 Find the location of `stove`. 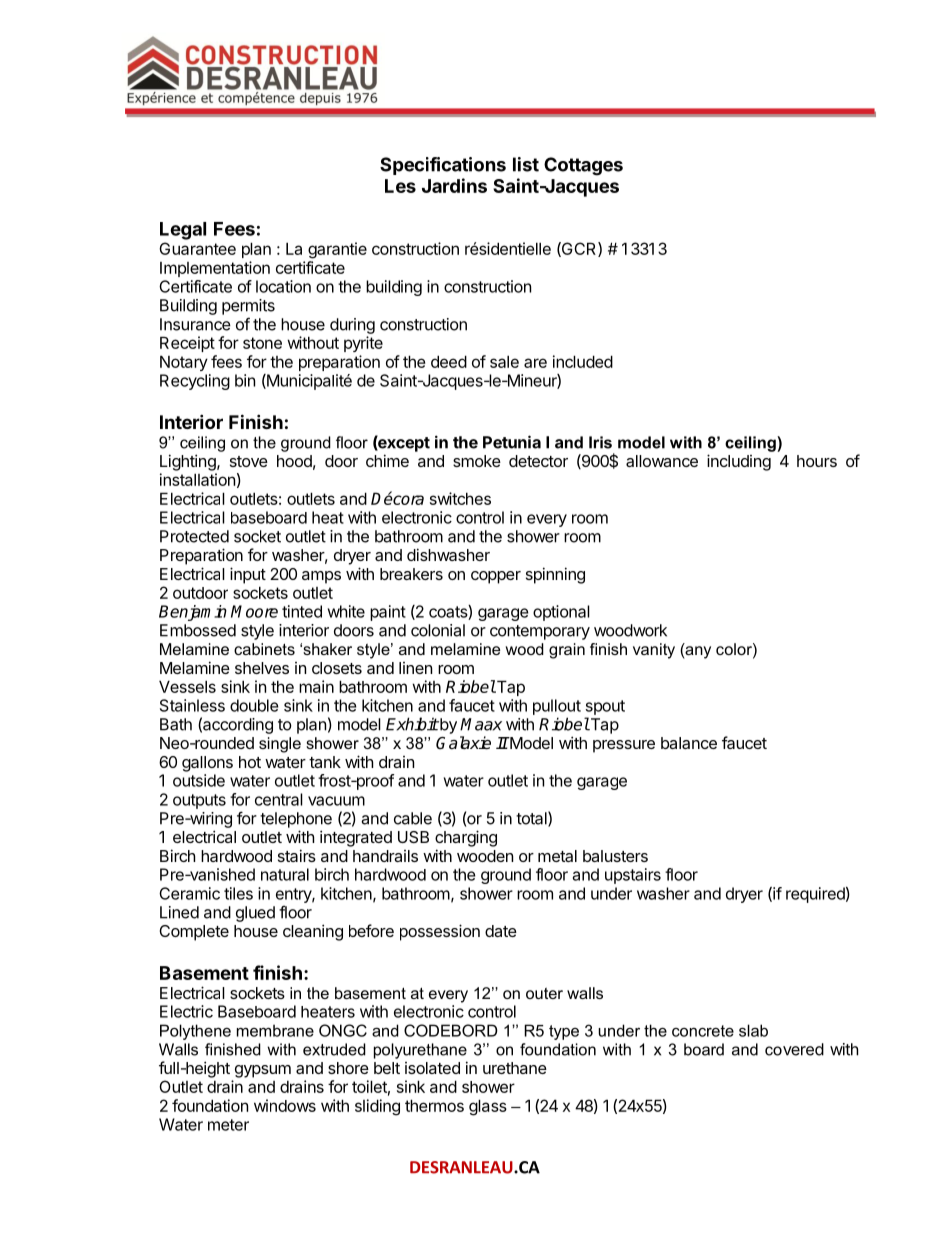

stove is located at coordinates (249, 461).
